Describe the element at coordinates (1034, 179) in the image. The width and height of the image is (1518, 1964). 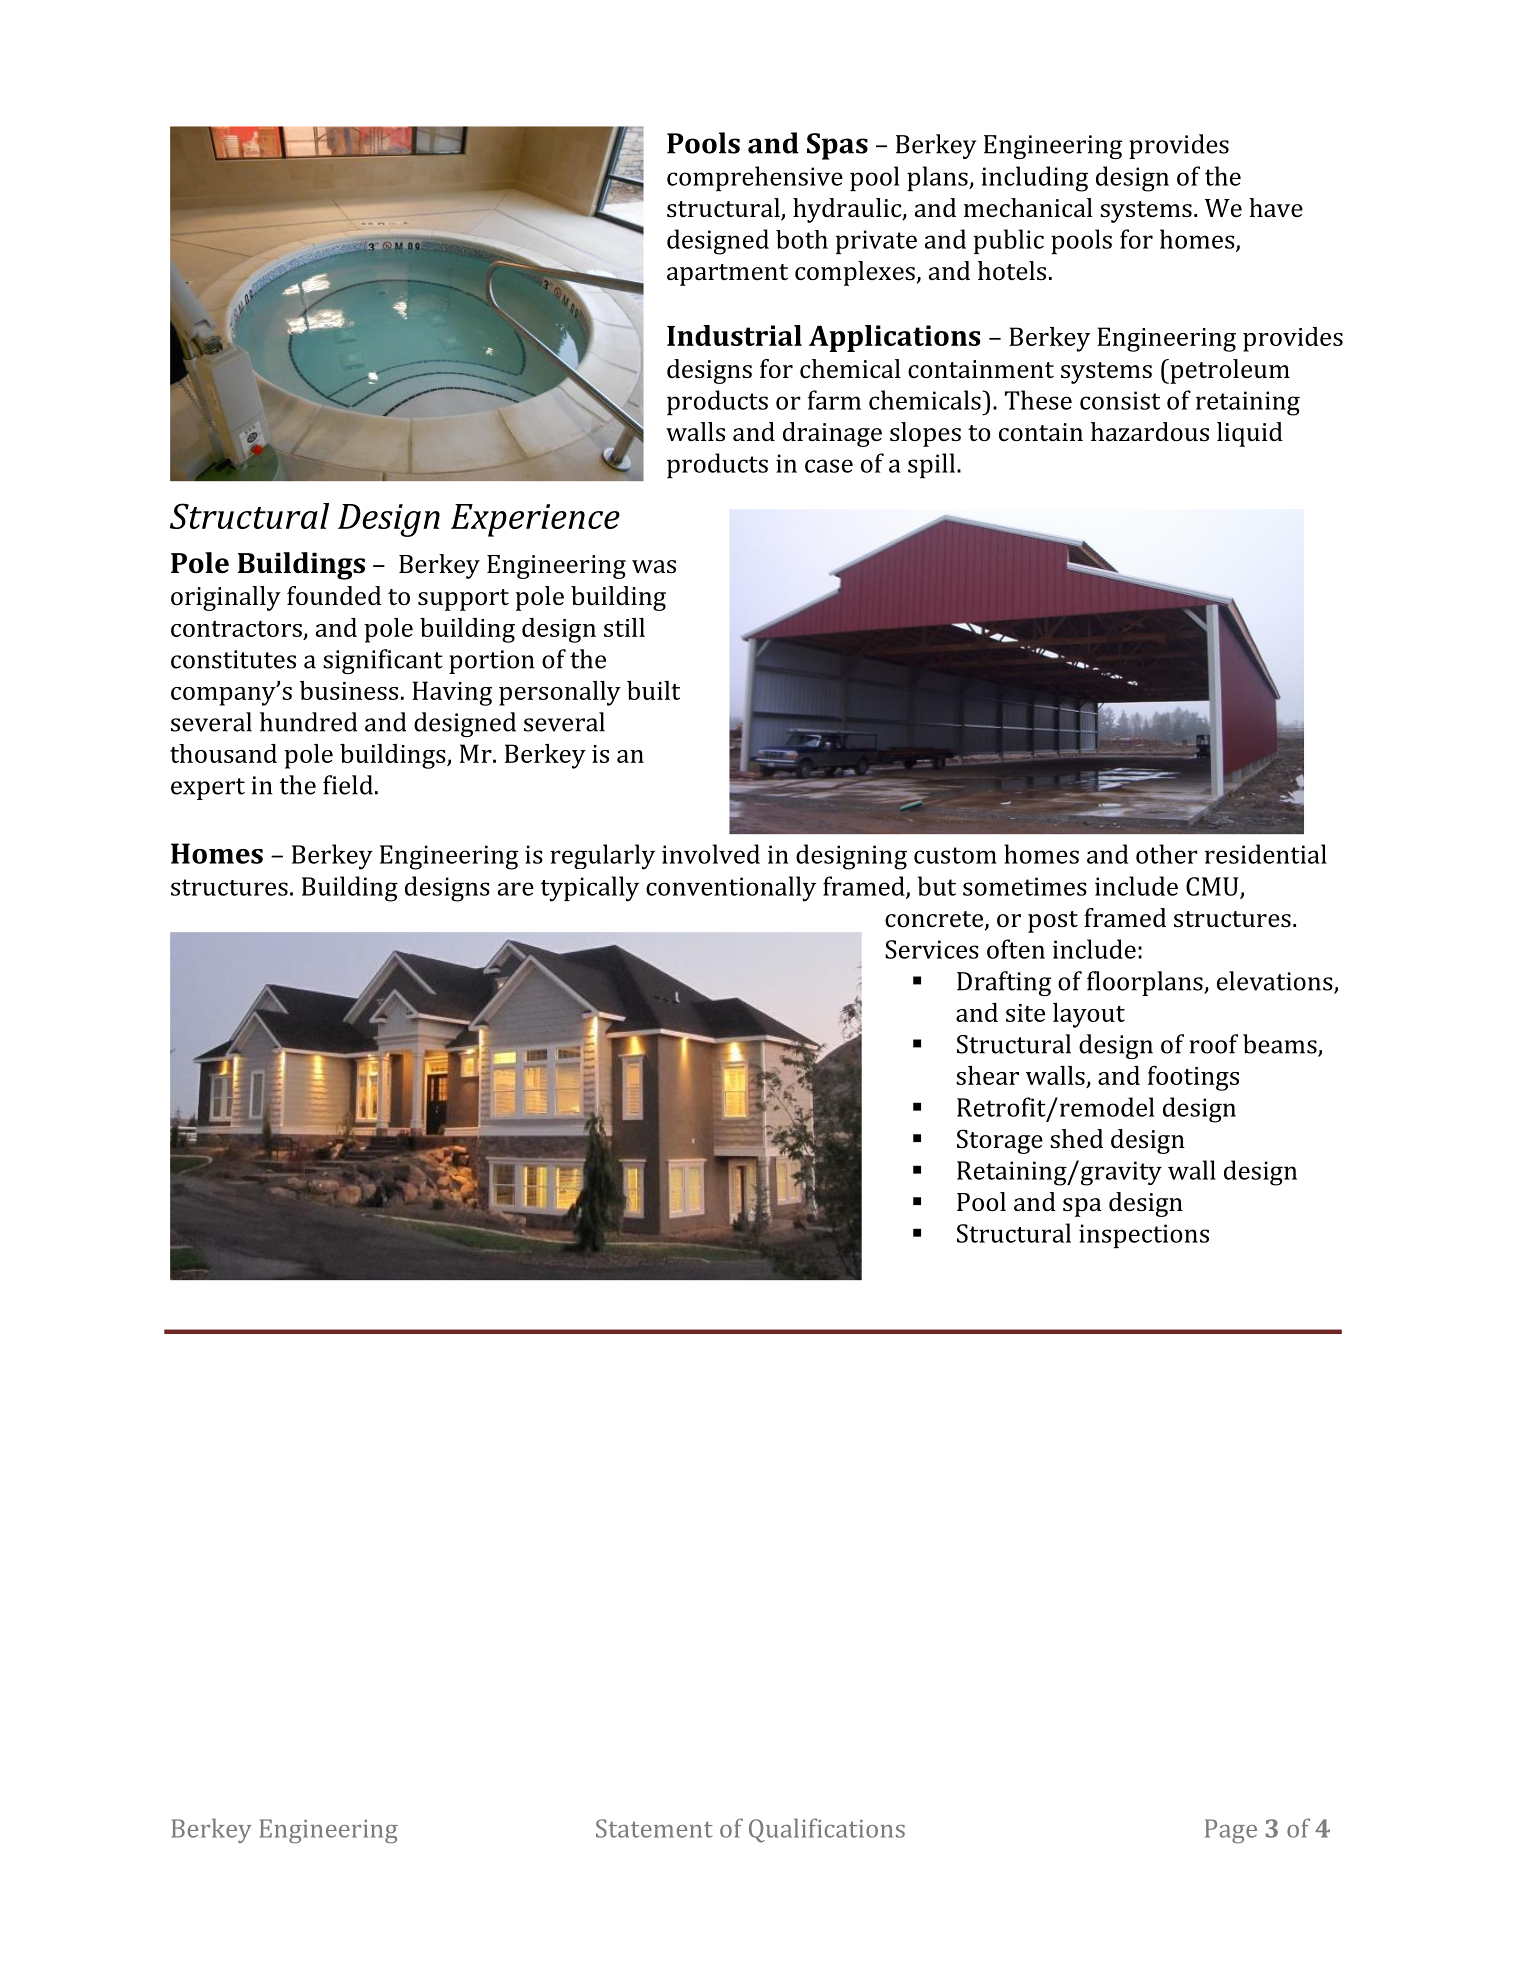
I see `including` at that location.
